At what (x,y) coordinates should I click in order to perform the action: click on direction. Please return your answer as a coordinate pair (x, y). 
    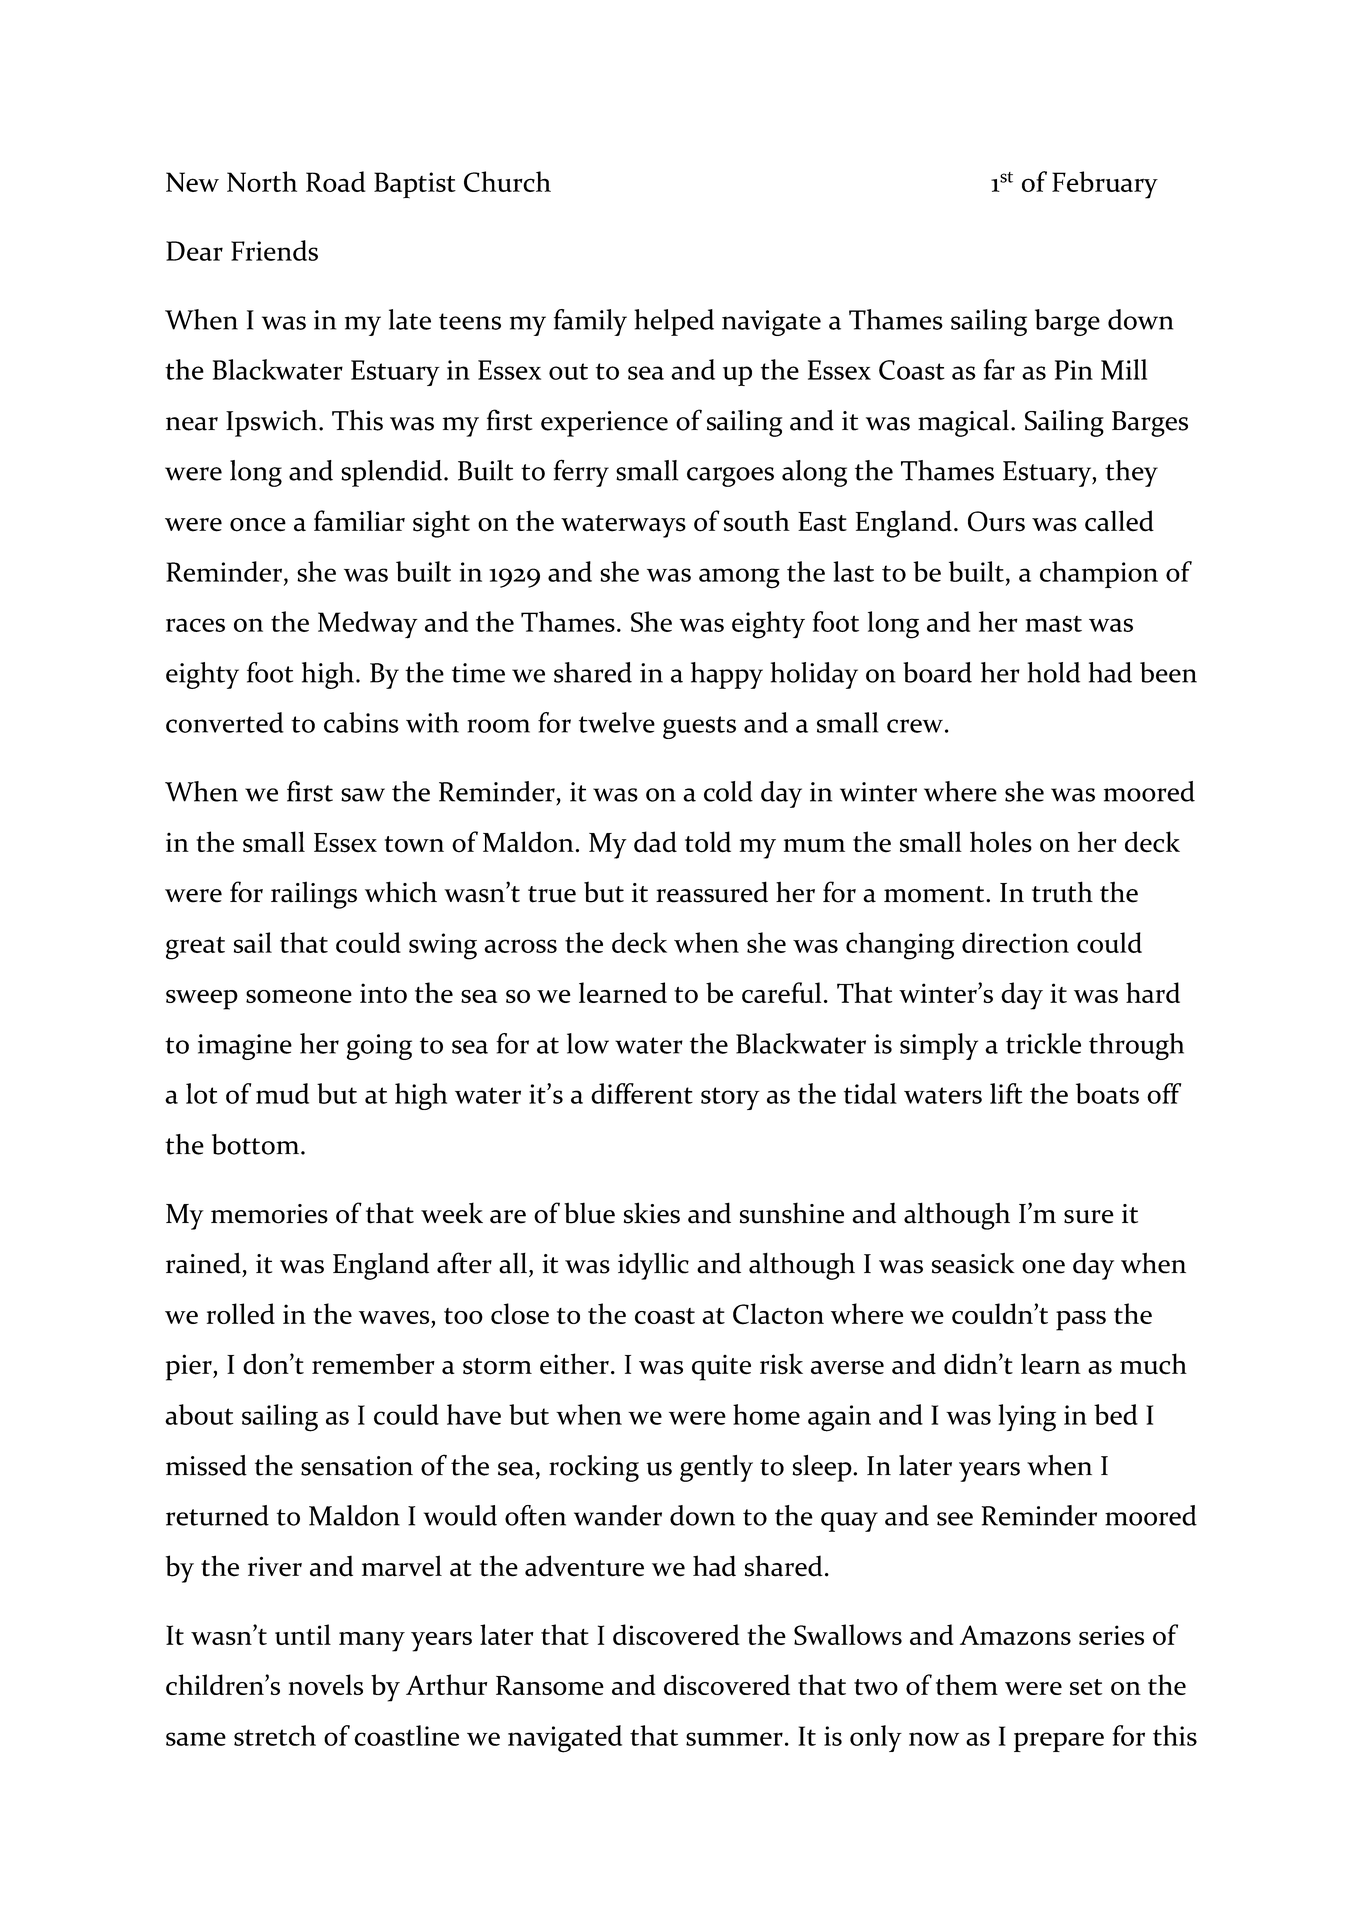
    Looking at the image, I should click on (1015, 942).
